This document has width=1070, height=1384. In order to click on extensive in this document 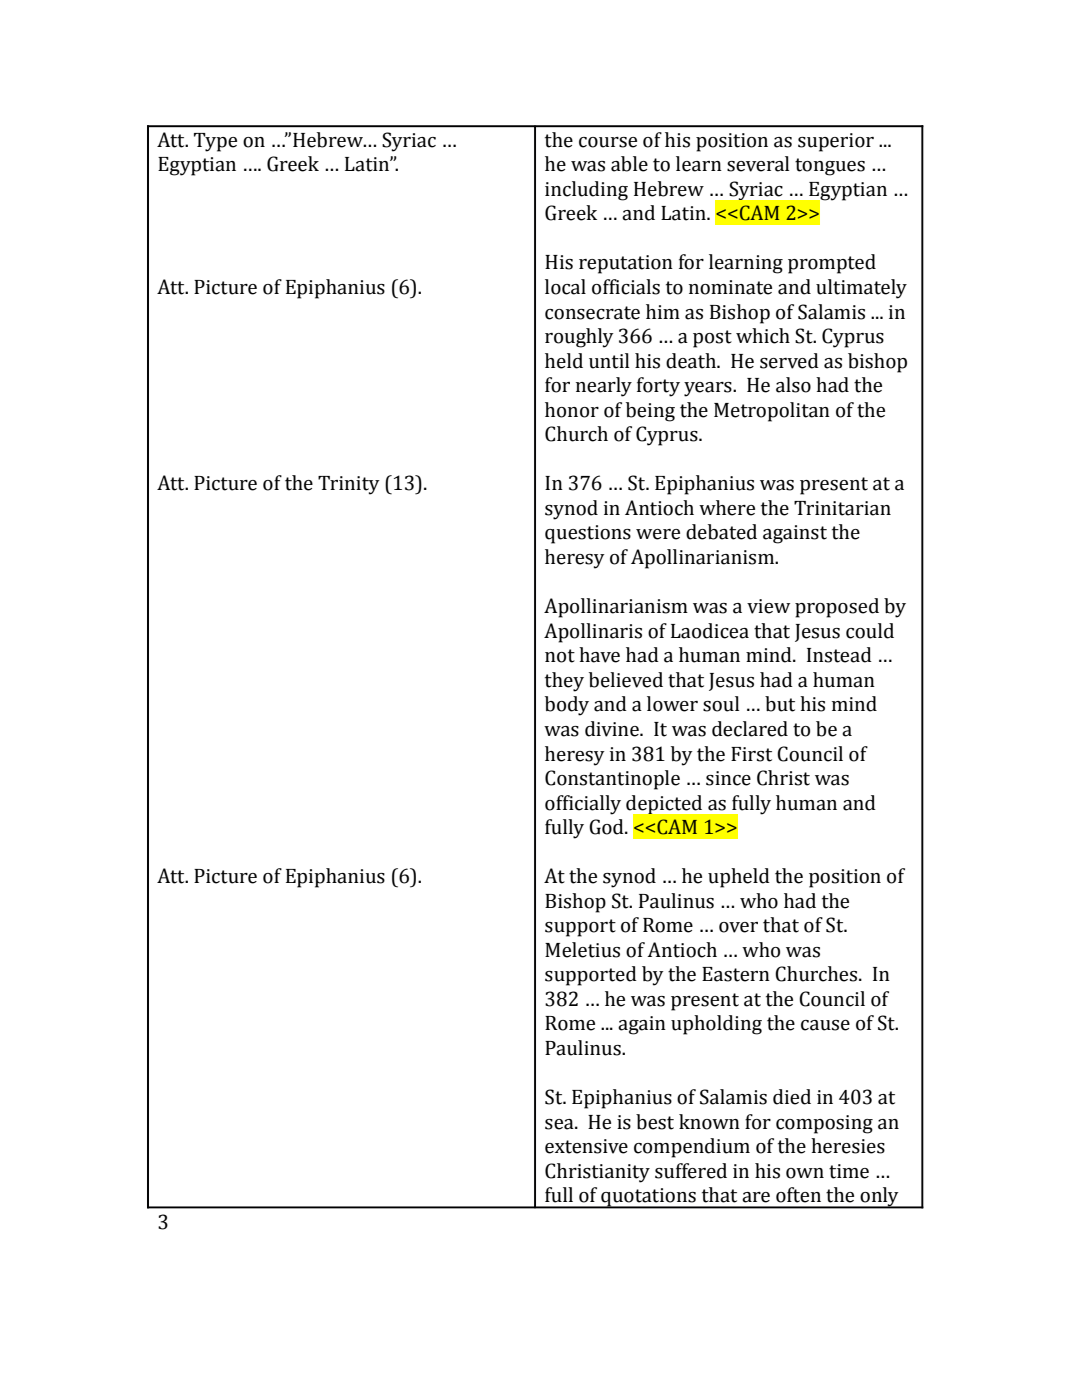, I will do `click(586, 1146)`.
